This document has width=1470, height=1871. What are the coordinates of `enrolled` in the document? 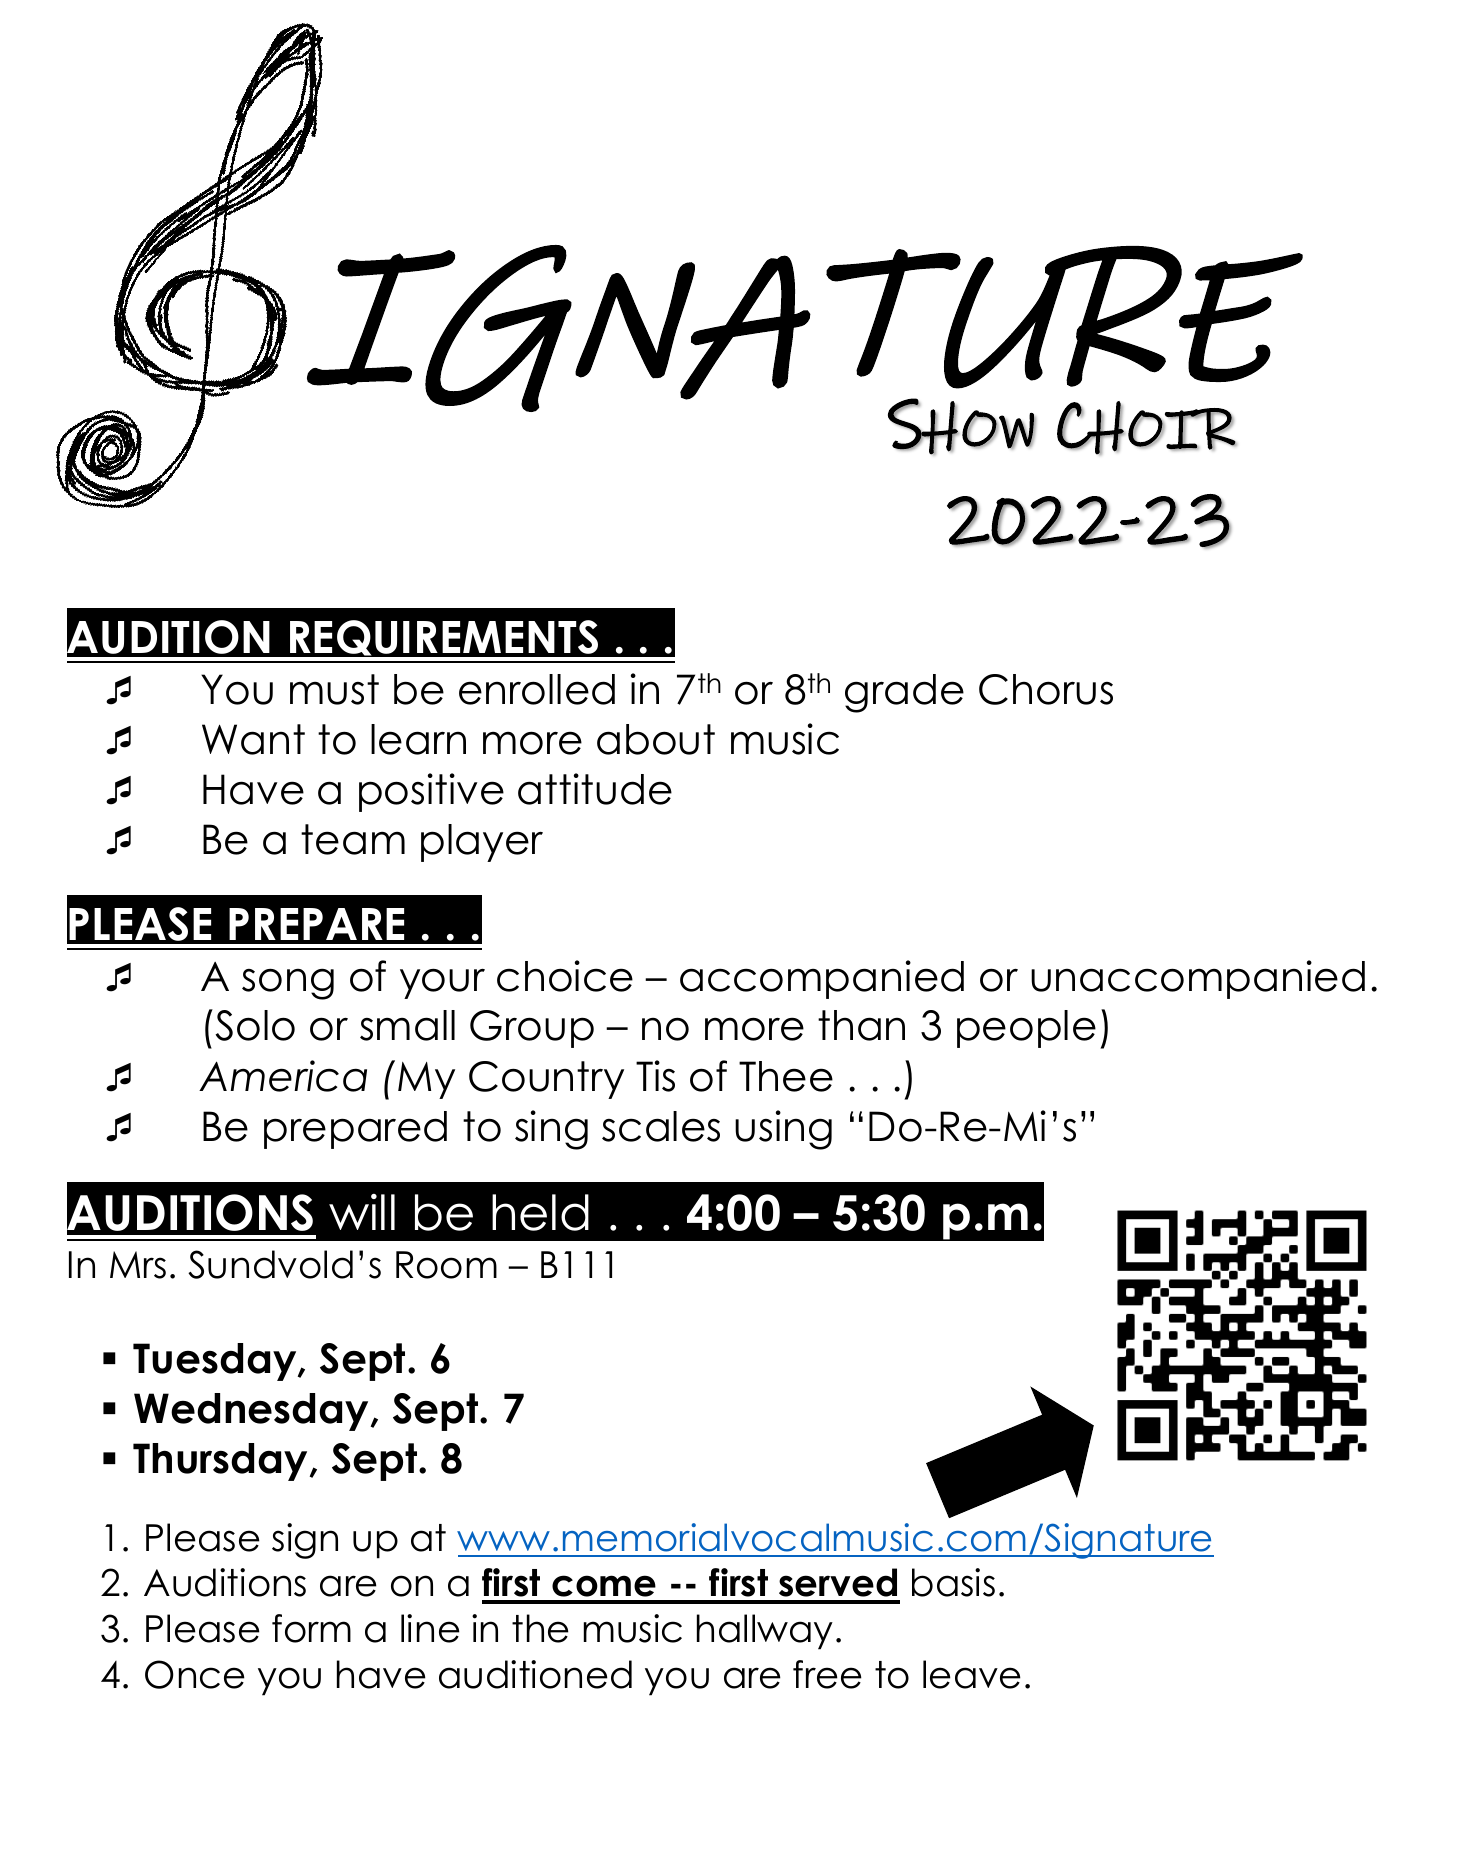 It's located at (537, 689).
